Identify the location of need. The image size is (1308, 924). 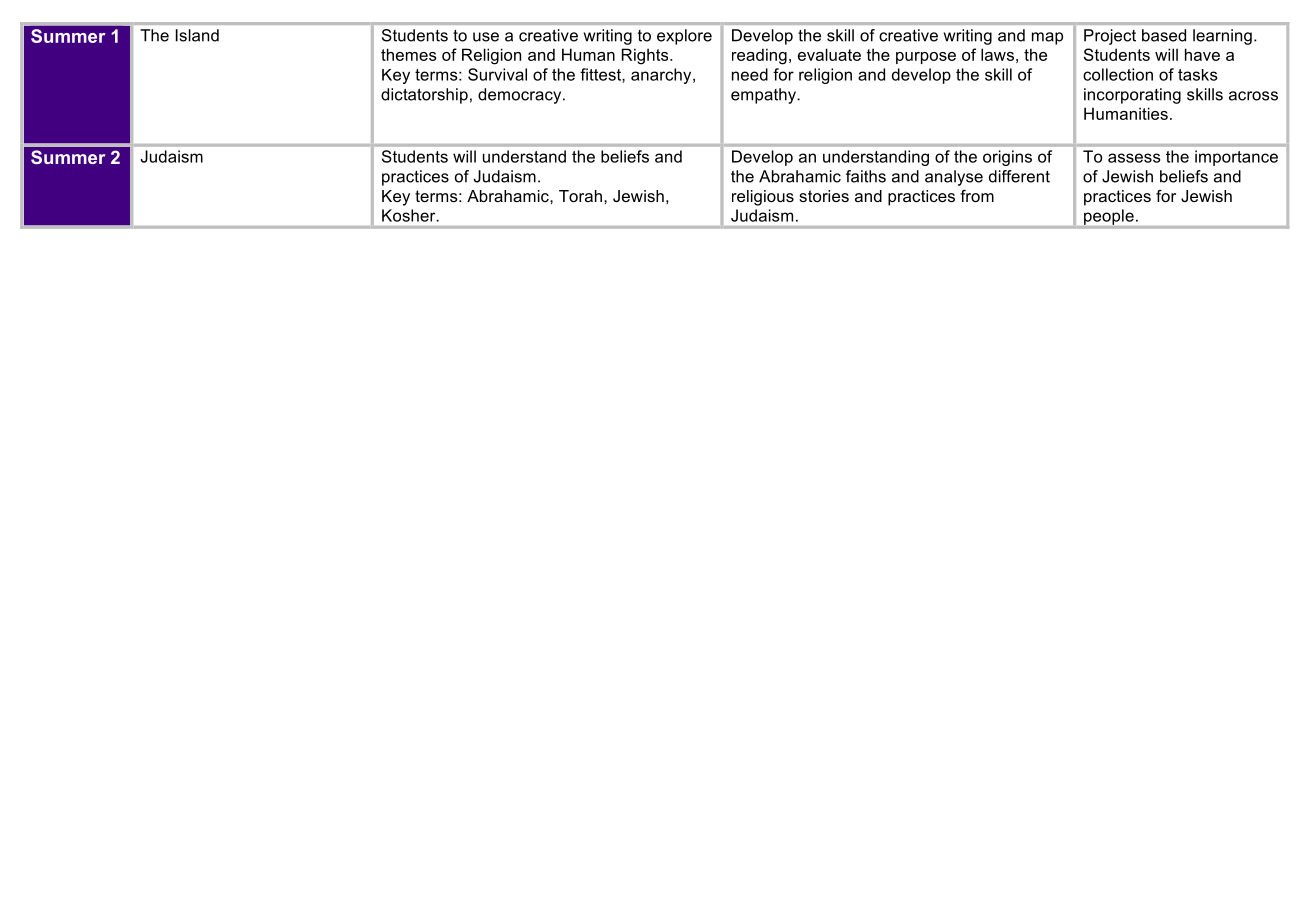
(750, 74).
